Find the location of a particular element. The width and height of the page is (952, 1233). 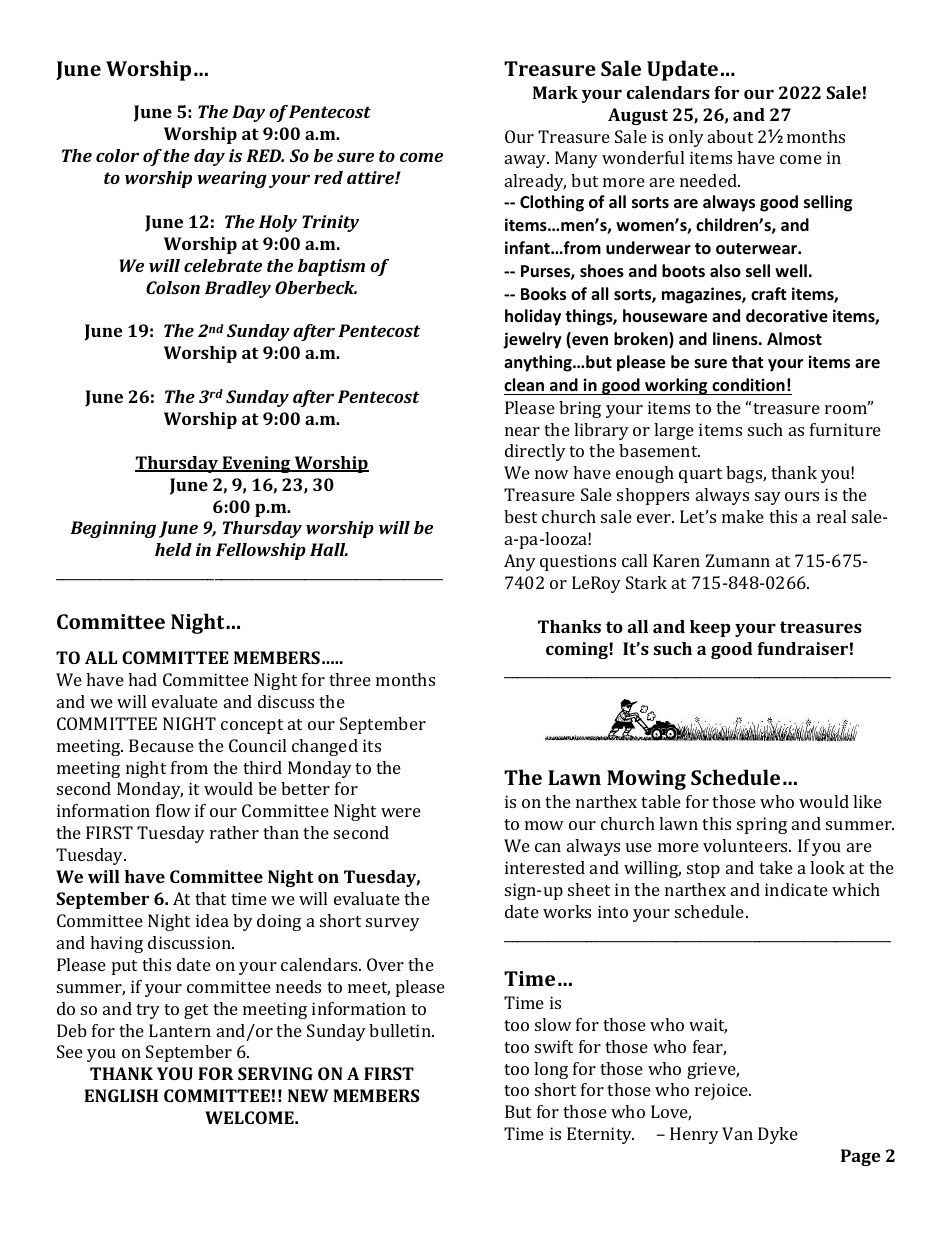

away is located at coordinates (527, 161).
